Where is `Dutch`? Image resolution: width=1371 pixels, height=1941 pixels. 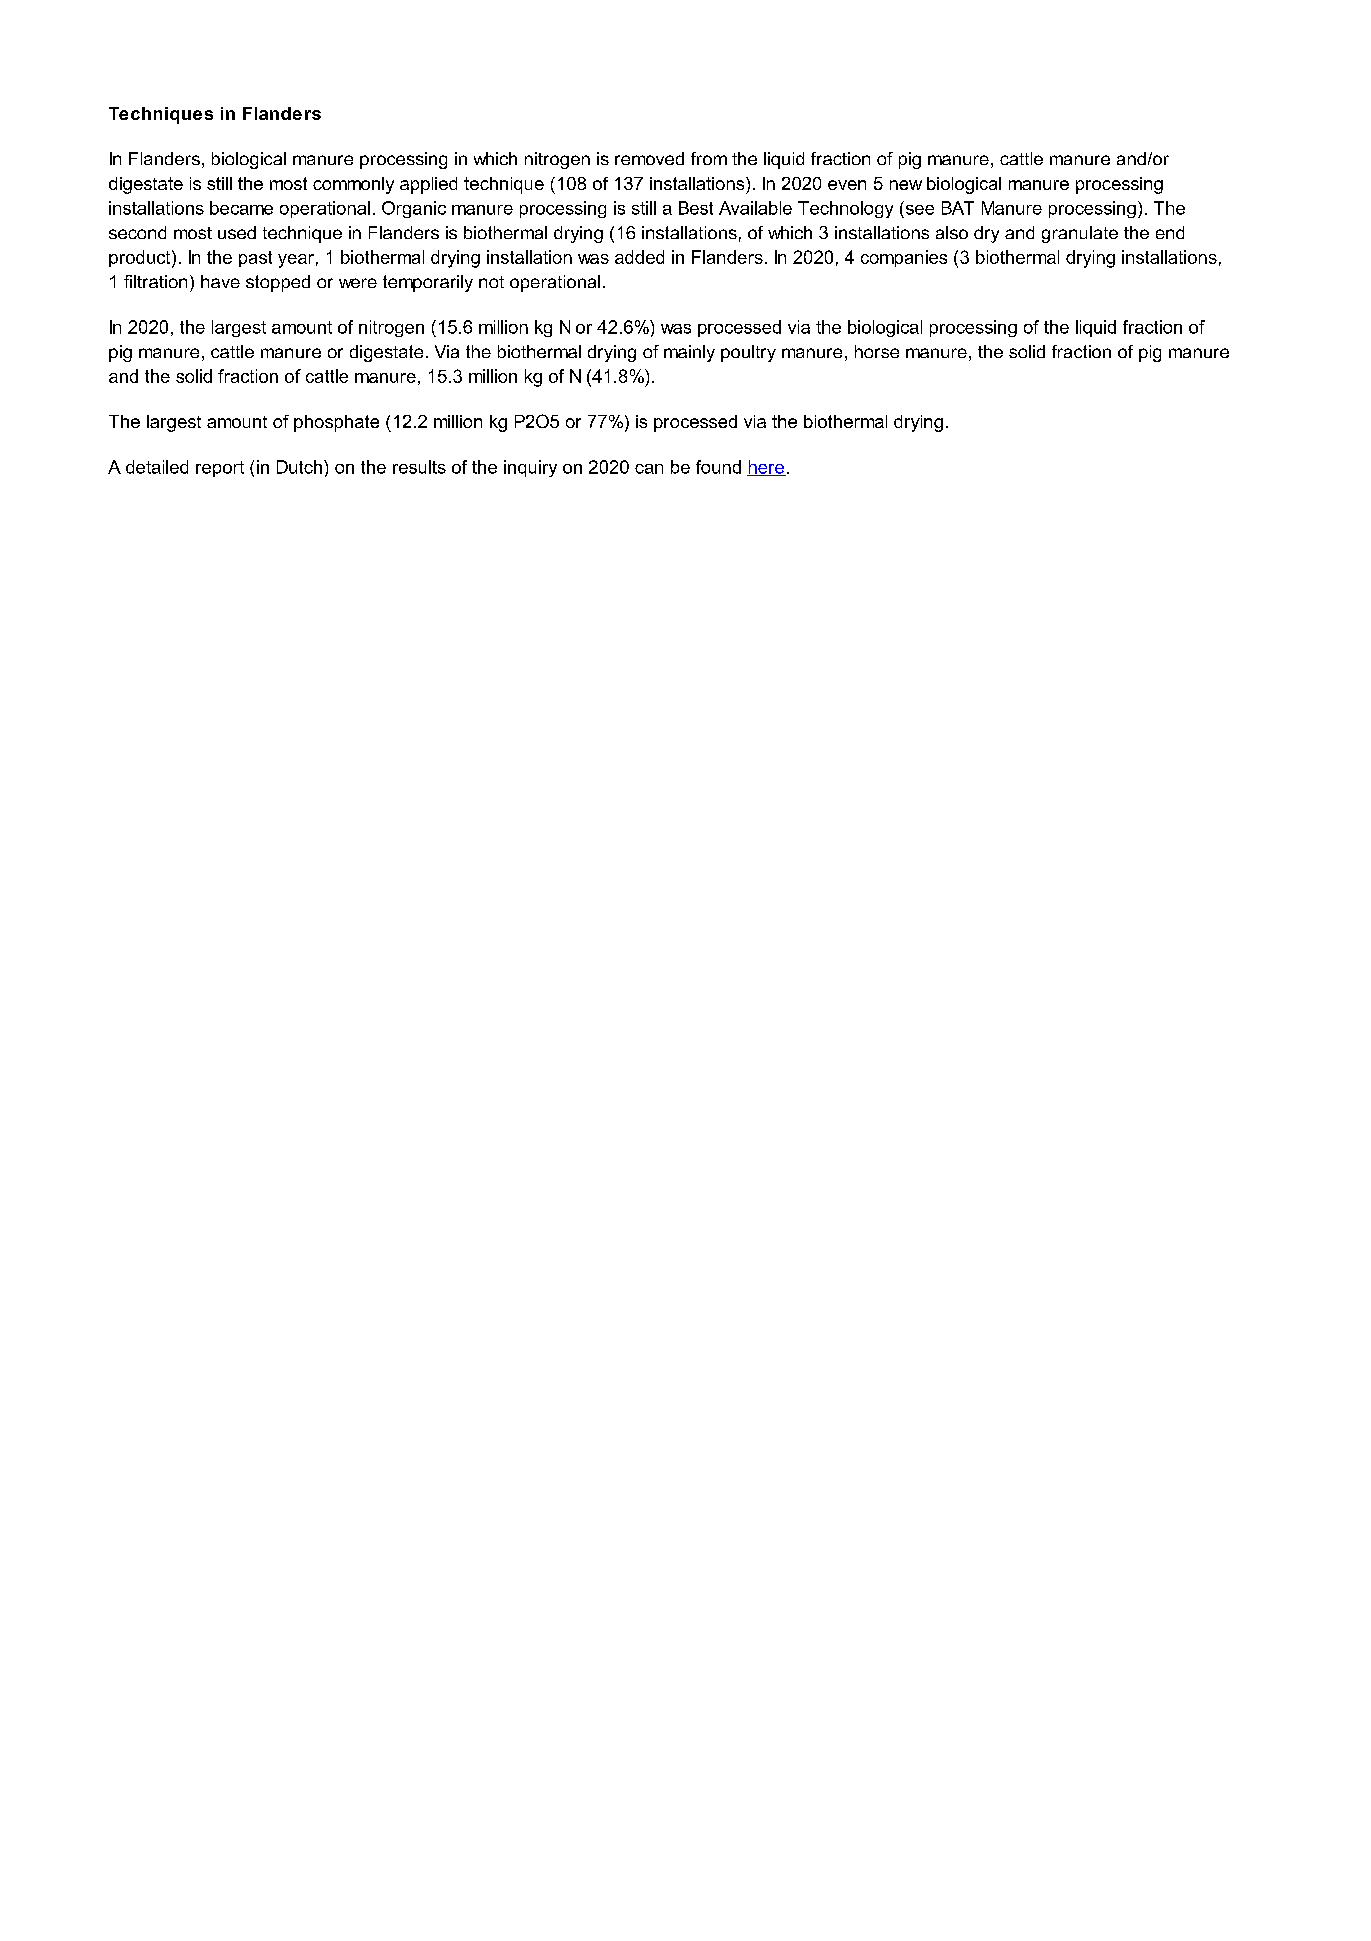 Dutch is located at coordinates (299, 467).
